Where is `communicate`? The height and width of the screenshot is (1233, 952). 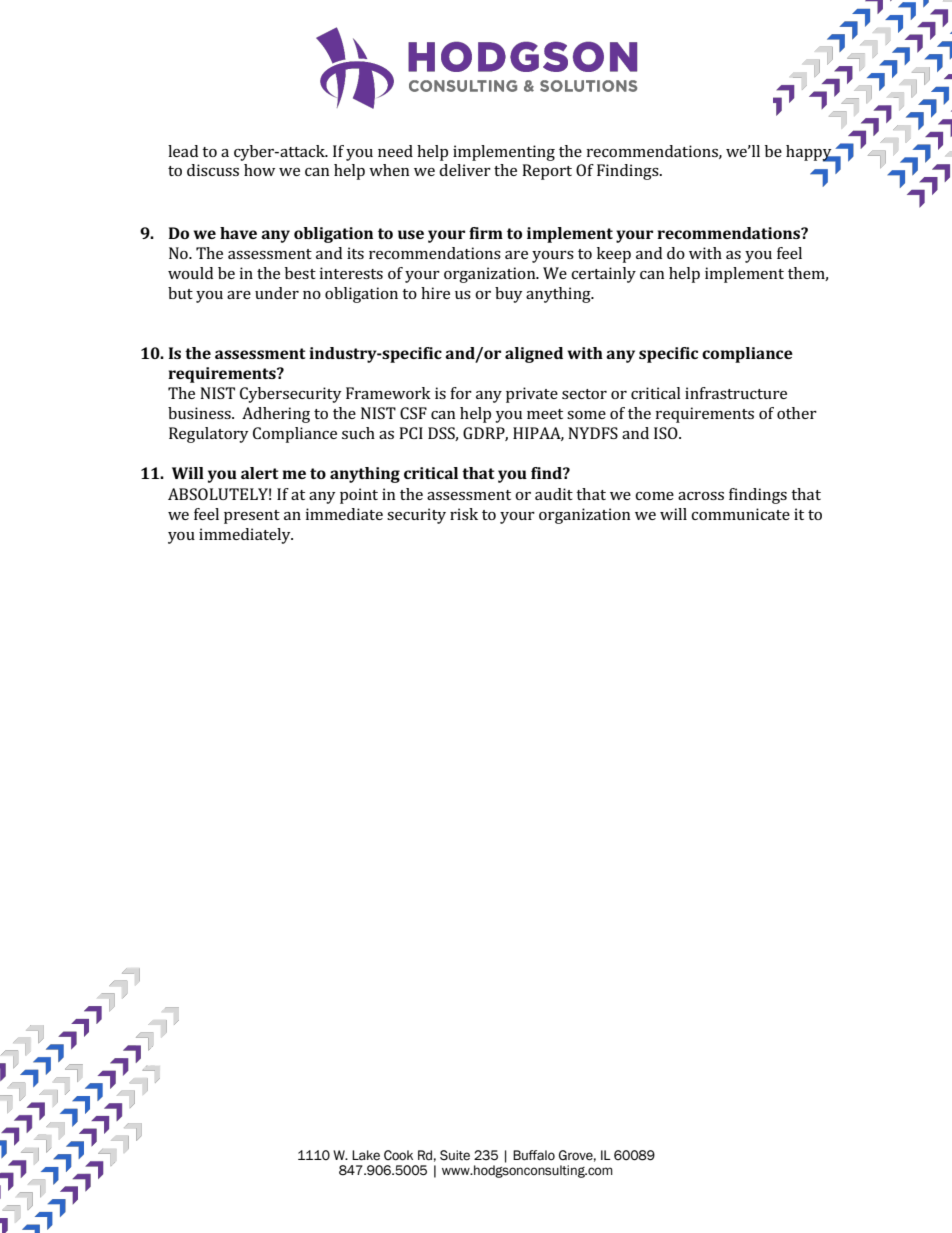
communicate is located at coordinates (740, 514).
